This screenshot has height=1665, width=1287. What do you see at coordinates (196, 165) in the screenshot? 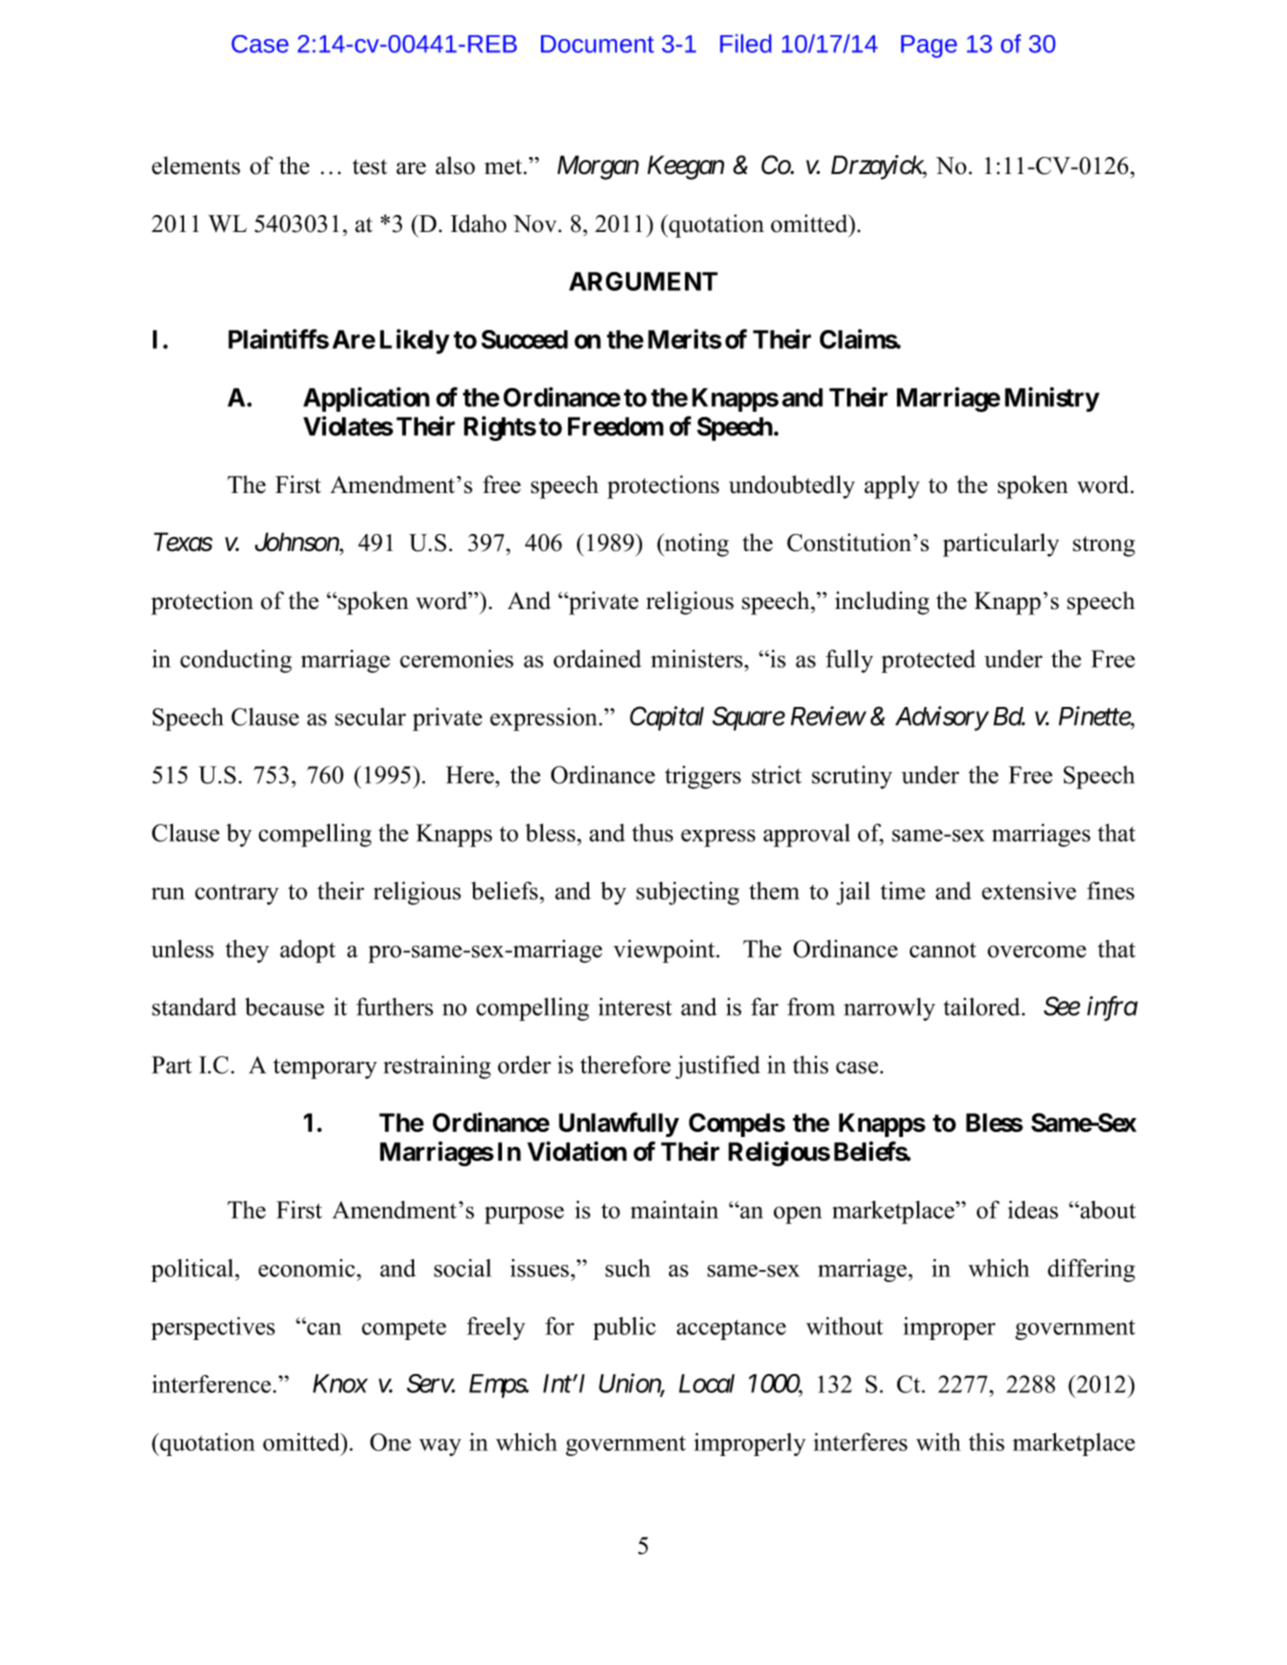
I see `elements` at bounding box center [196, 165].
